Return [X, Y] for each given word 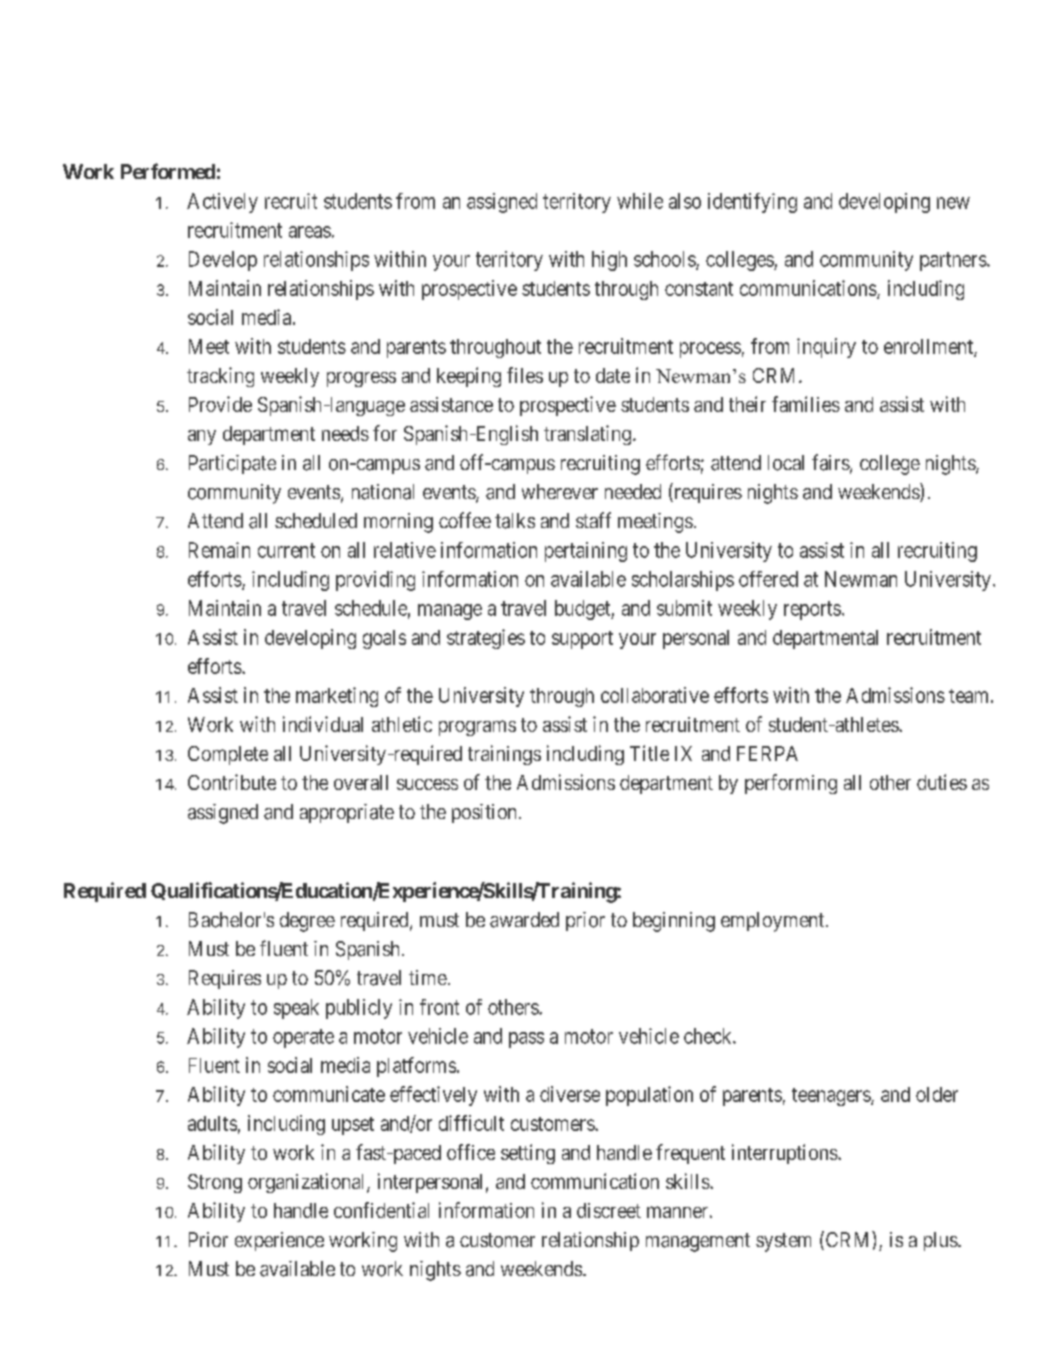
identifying [752, 203]
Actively [222, 203]
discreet [609, 1210]
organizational [308, 1183]
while [640, 201]
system [783, 1242]
